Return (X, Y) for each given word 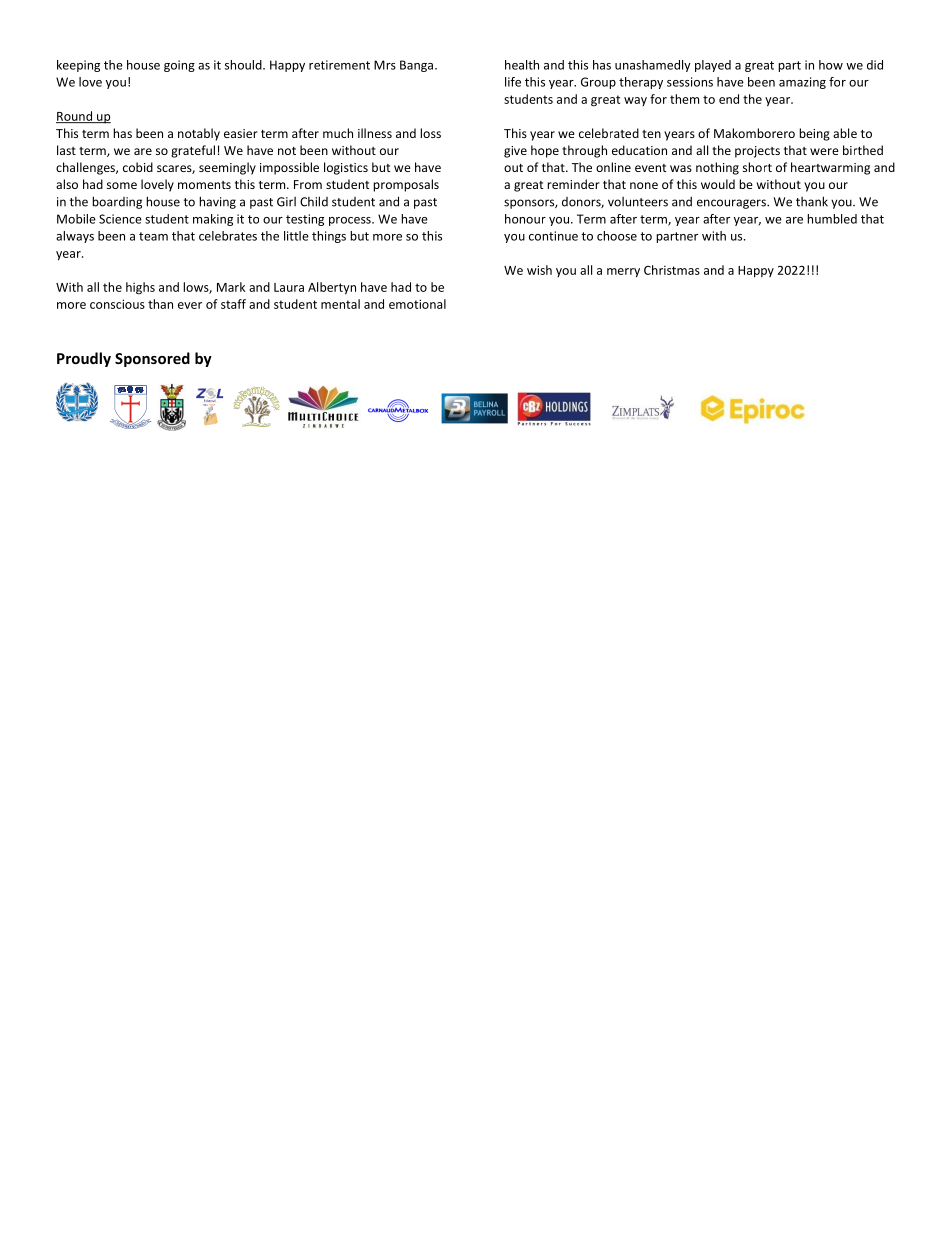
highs (140, 288)
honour (525, 219)
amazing (802, 83)
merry (623, 273)
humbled (832, 219)
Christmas (672, 270)
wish (539, 270)
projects (757, 152)
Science (120, 219)
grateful (193, 151)
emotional (417, 304)
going (179, 66)
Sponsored (152, 359)
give (515, 152)
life (513, 82)
